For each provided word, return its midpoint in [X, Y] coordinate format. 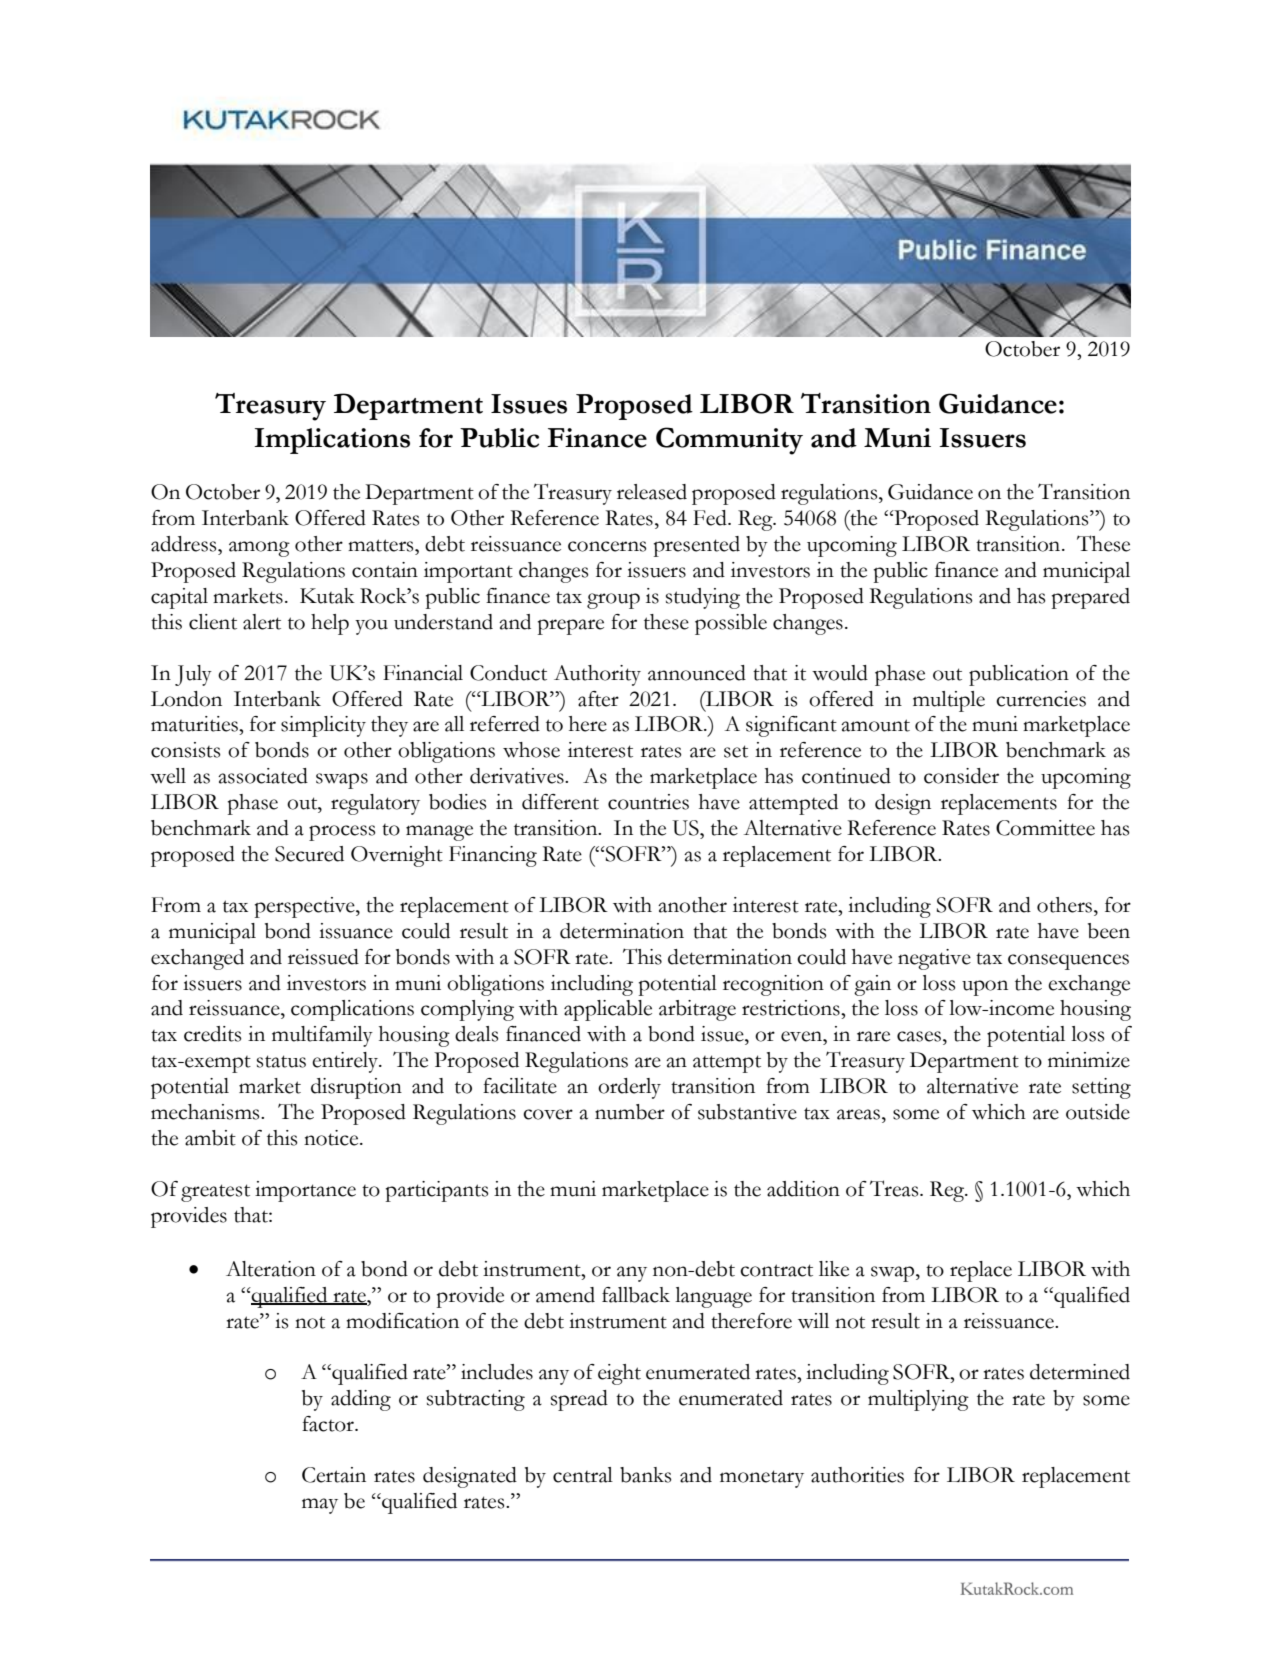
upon [985, 988]
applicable [608, 1010]
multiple [949, 701]
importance [305, 1191]
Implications [332, 441]
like [834, 1269]
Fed [711, 518]
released [652, 492]
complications [352, 1010]
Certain [334, 1475]
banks [646, 1475]
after [598, 699]
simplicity [323, 726]
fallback [636, 1295]
